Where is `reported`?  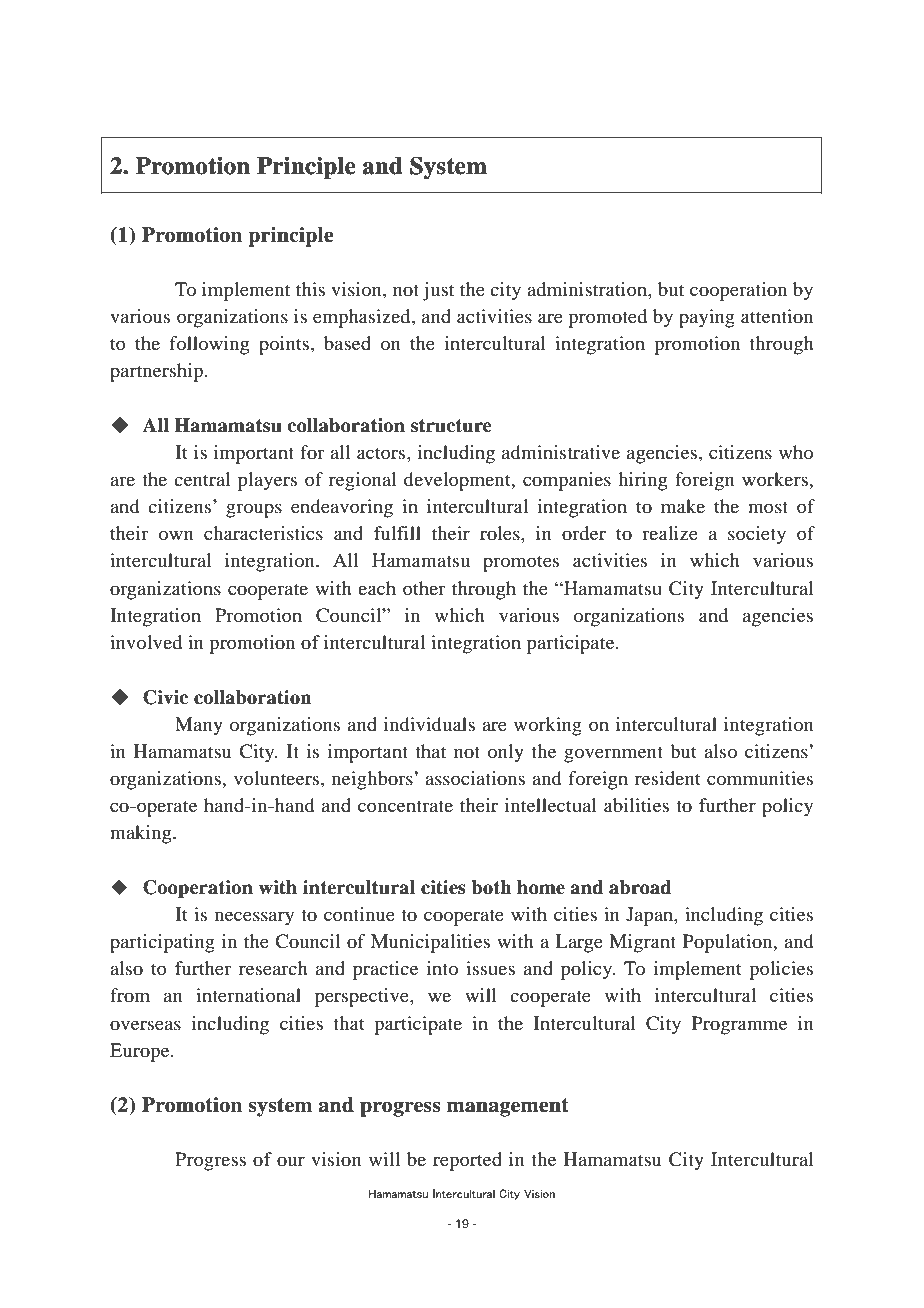 reported is located at coordinates (467, 1161).
